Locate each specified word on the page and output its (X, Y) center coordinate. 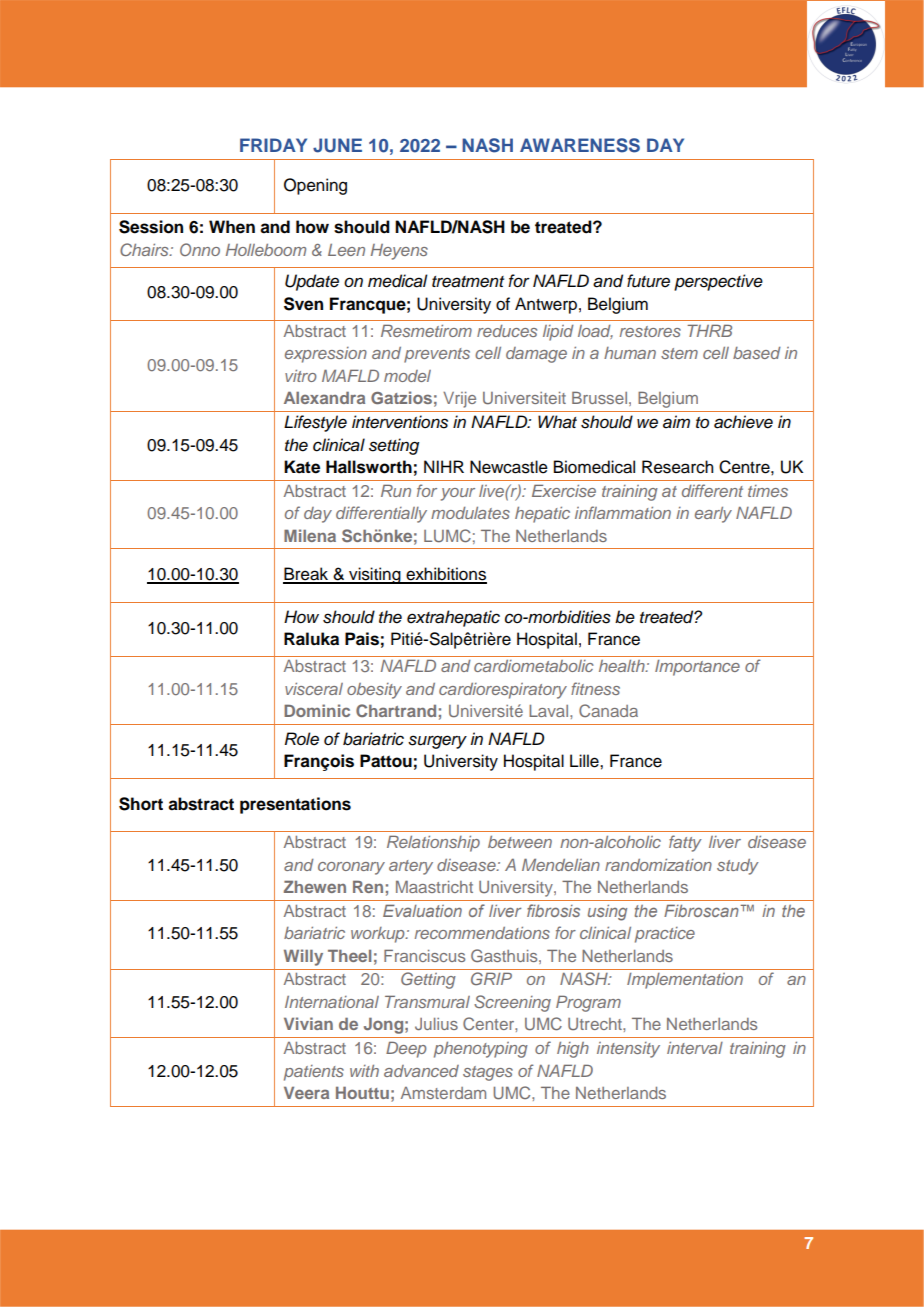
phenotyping (481, 1050)
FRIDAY (273, 145)
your (458, 494)
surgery (437, 742)
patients (314, 1073)
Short (141, 804)
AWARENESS (580, 145)
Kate (302, 467)
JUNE (337, 145)
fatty (685, 843)
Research (677, 467)
